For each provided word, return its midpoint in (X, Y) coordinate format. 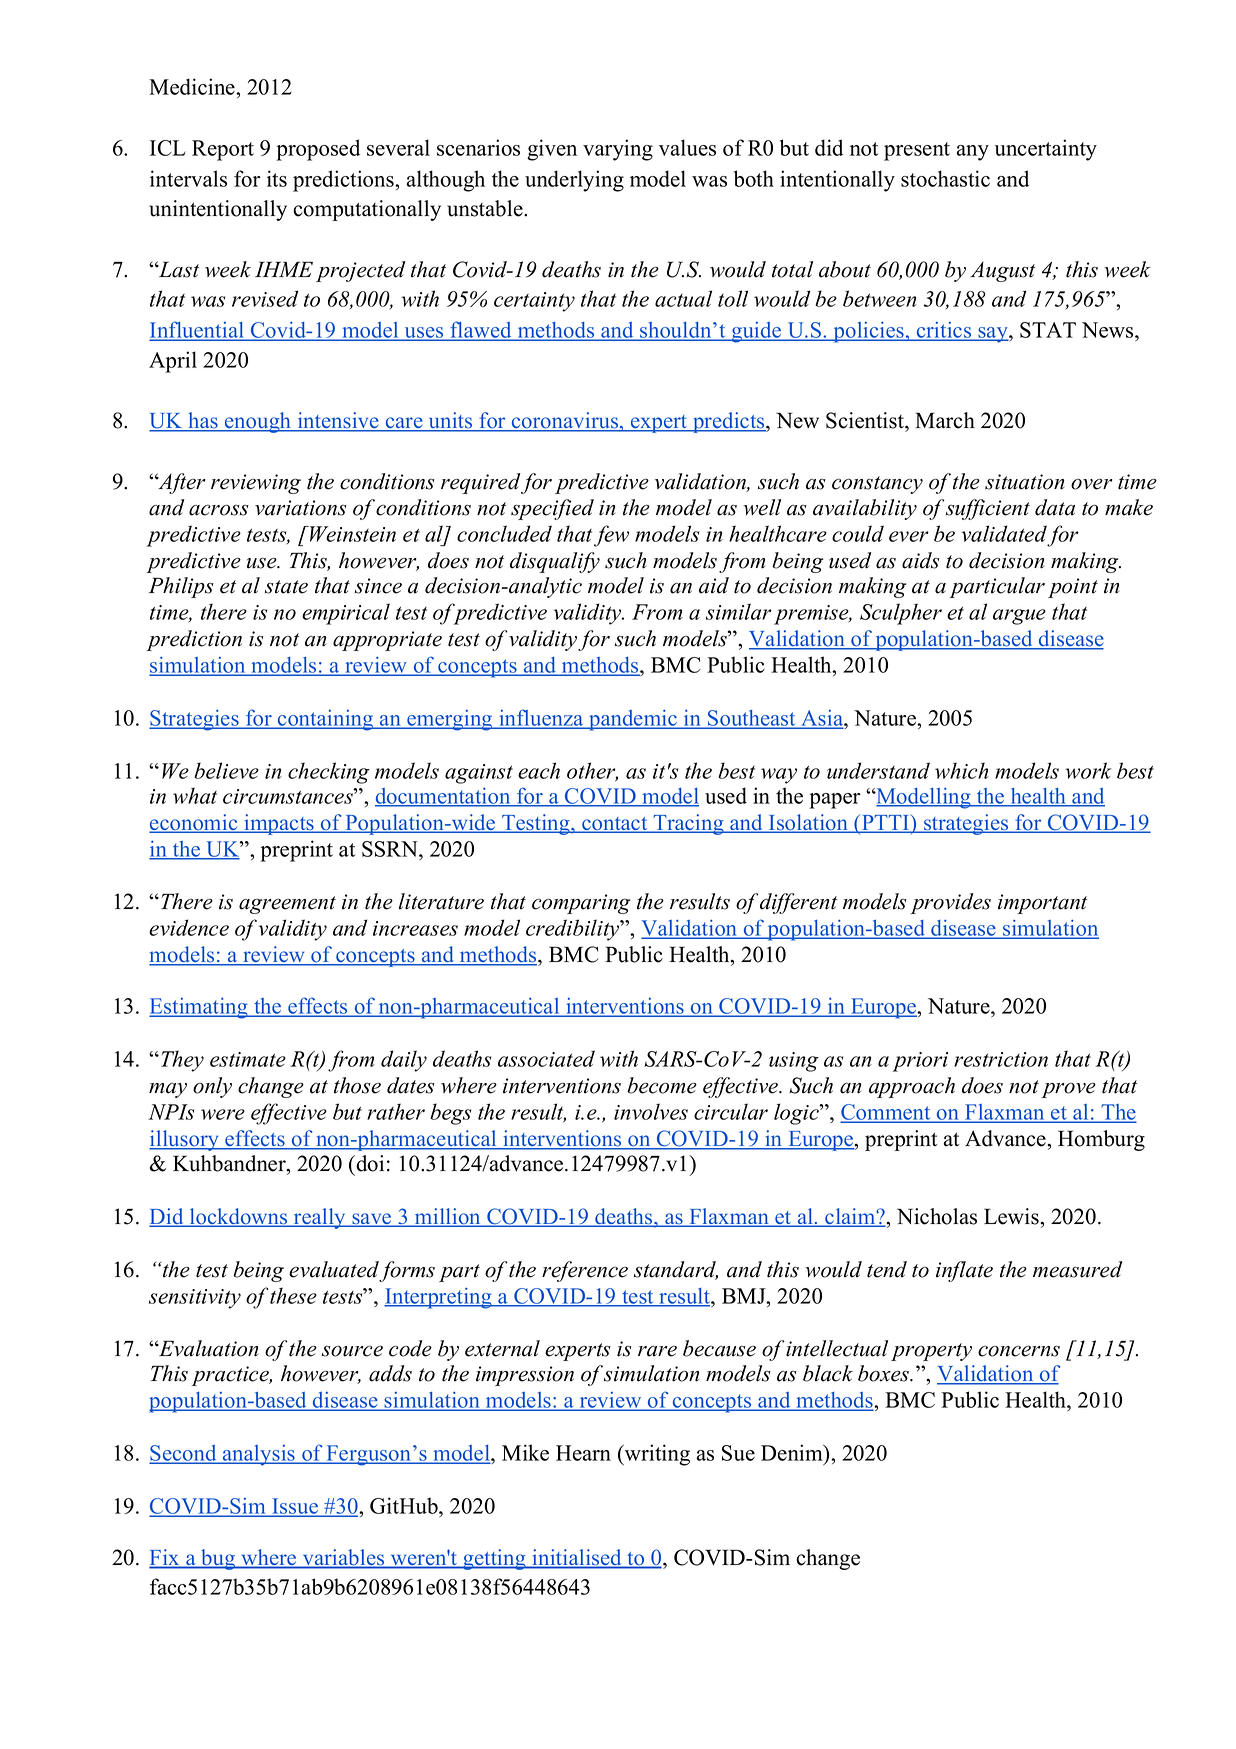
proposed (318, 150)
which (962, 770)
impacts (279, 824)
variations (301, 508)
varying (618, 150)
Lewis (1012, 1216)
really (320, 1218)
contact (615, 825)
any (973, 153)
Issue (295, 1507)
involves (651, 1111)
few (611, 536)
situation (1024, 482)
